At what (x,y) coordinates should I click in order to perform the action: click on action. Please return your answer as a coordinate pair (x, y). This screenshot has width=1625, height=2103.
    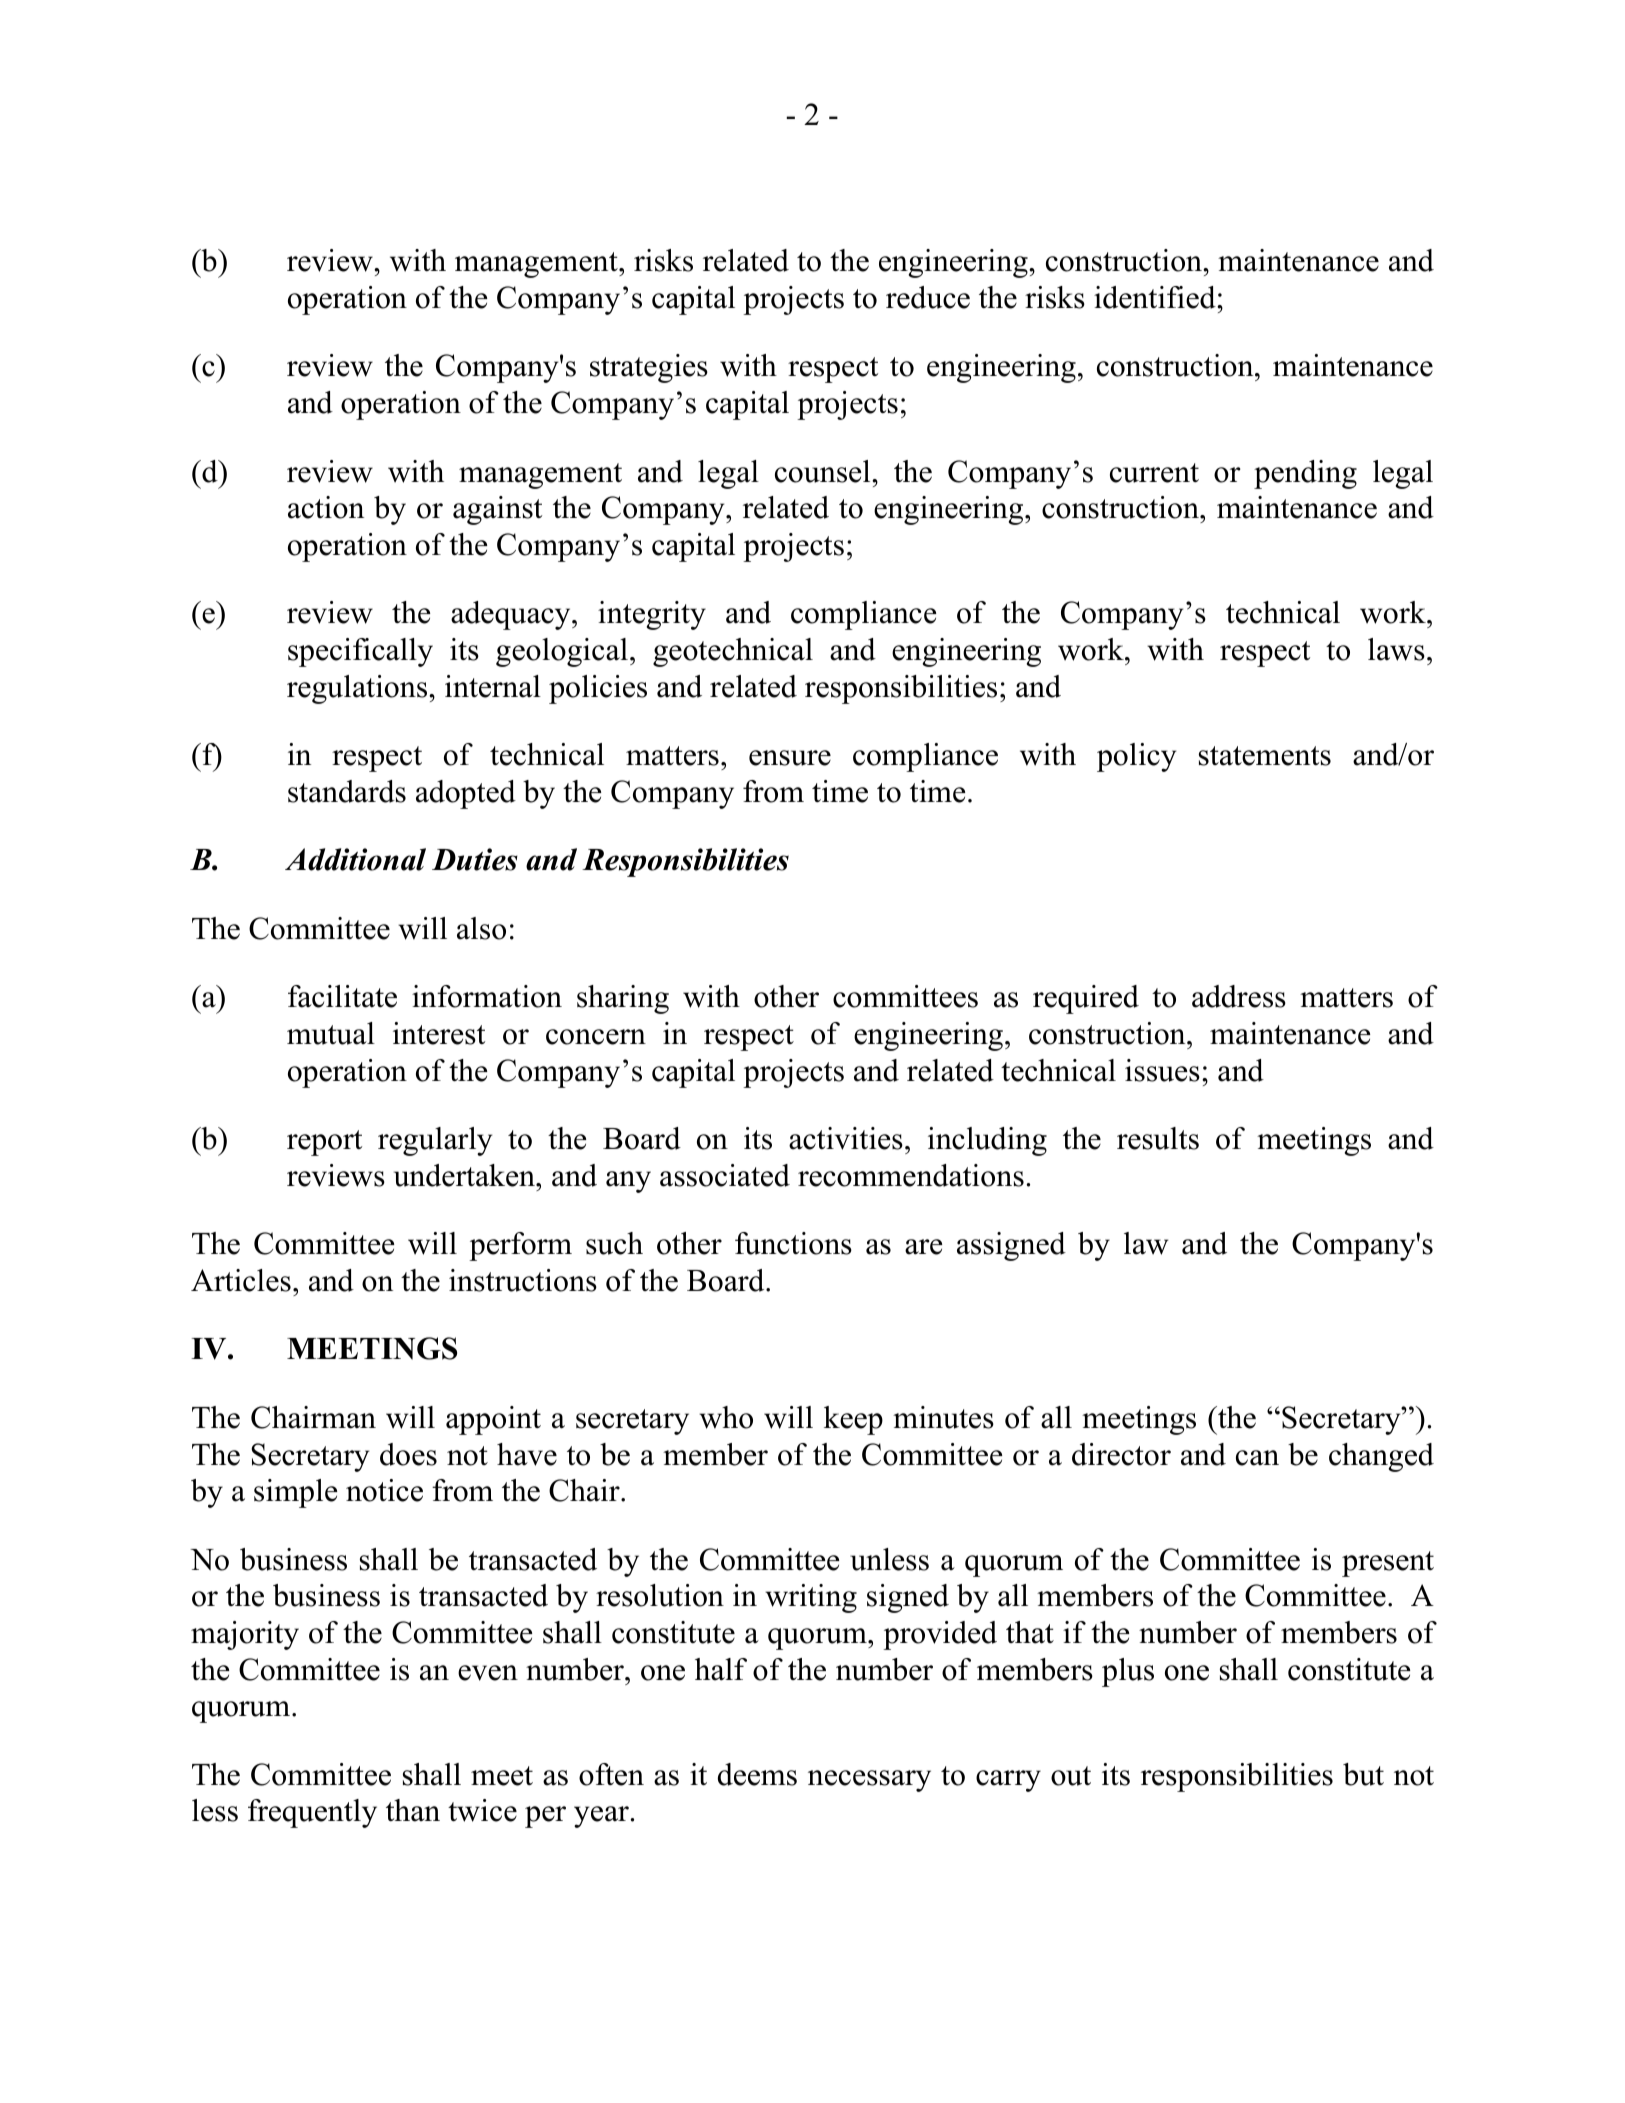
    Looking at the image, I should click on (326, 507).
